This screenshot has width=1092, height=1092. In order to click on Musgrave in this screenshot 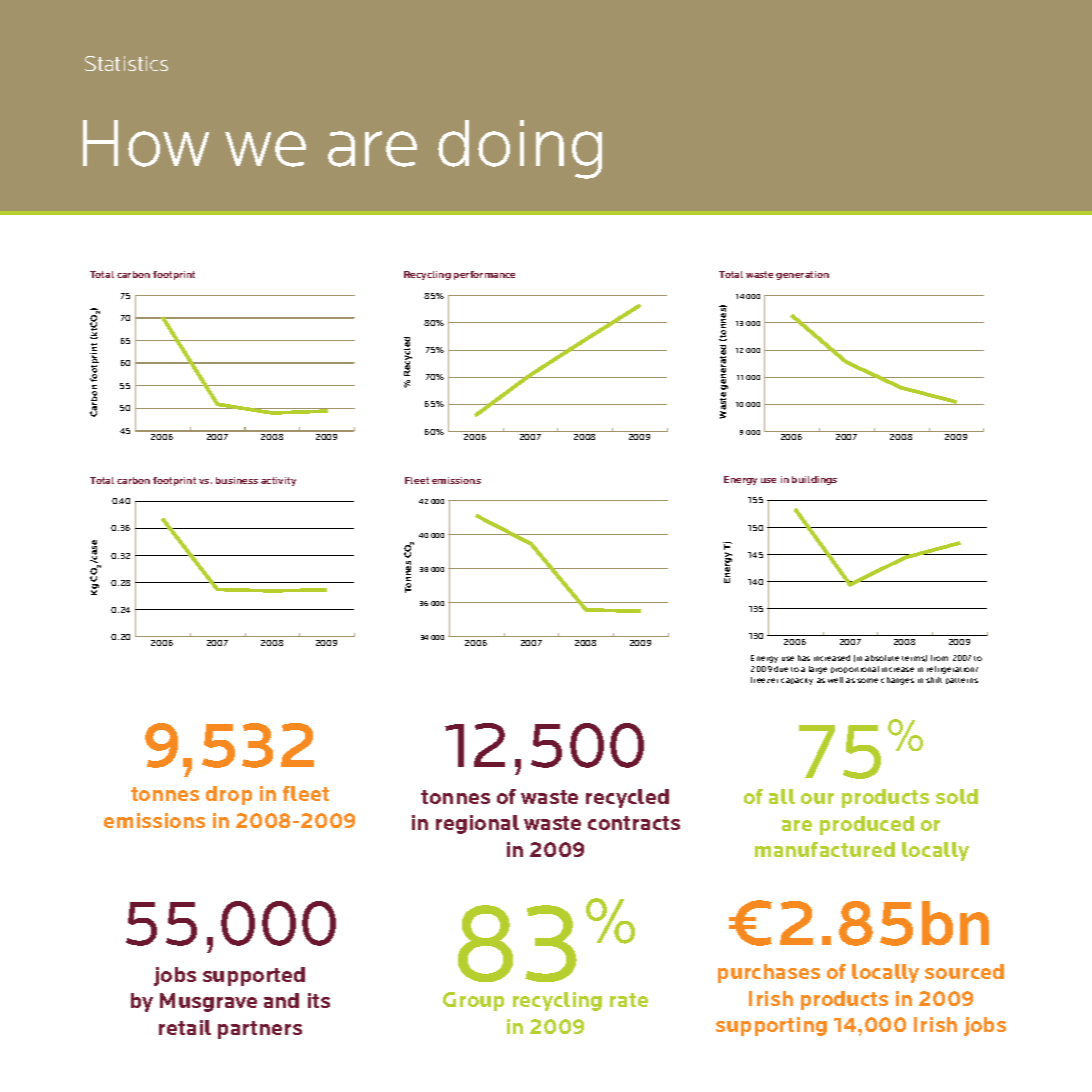, I will do `click(208, 1002)`.
